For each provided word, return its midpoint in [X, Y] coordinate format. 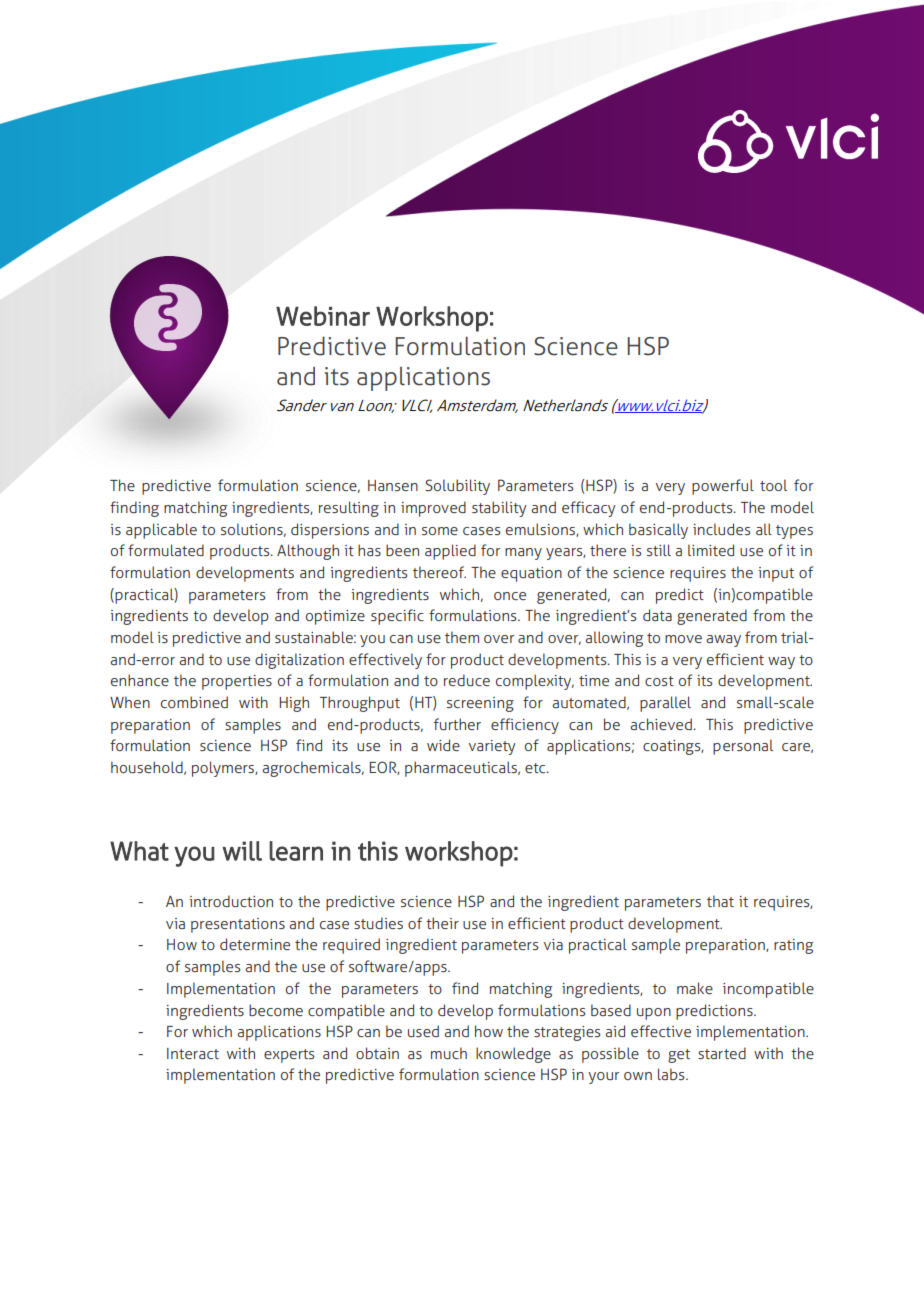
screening [480, 704]
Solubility [457, 487]
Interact [193, 1053]
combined [194, 702]
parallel [665, 704]
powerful [723, 487]
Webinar [323, 316]
